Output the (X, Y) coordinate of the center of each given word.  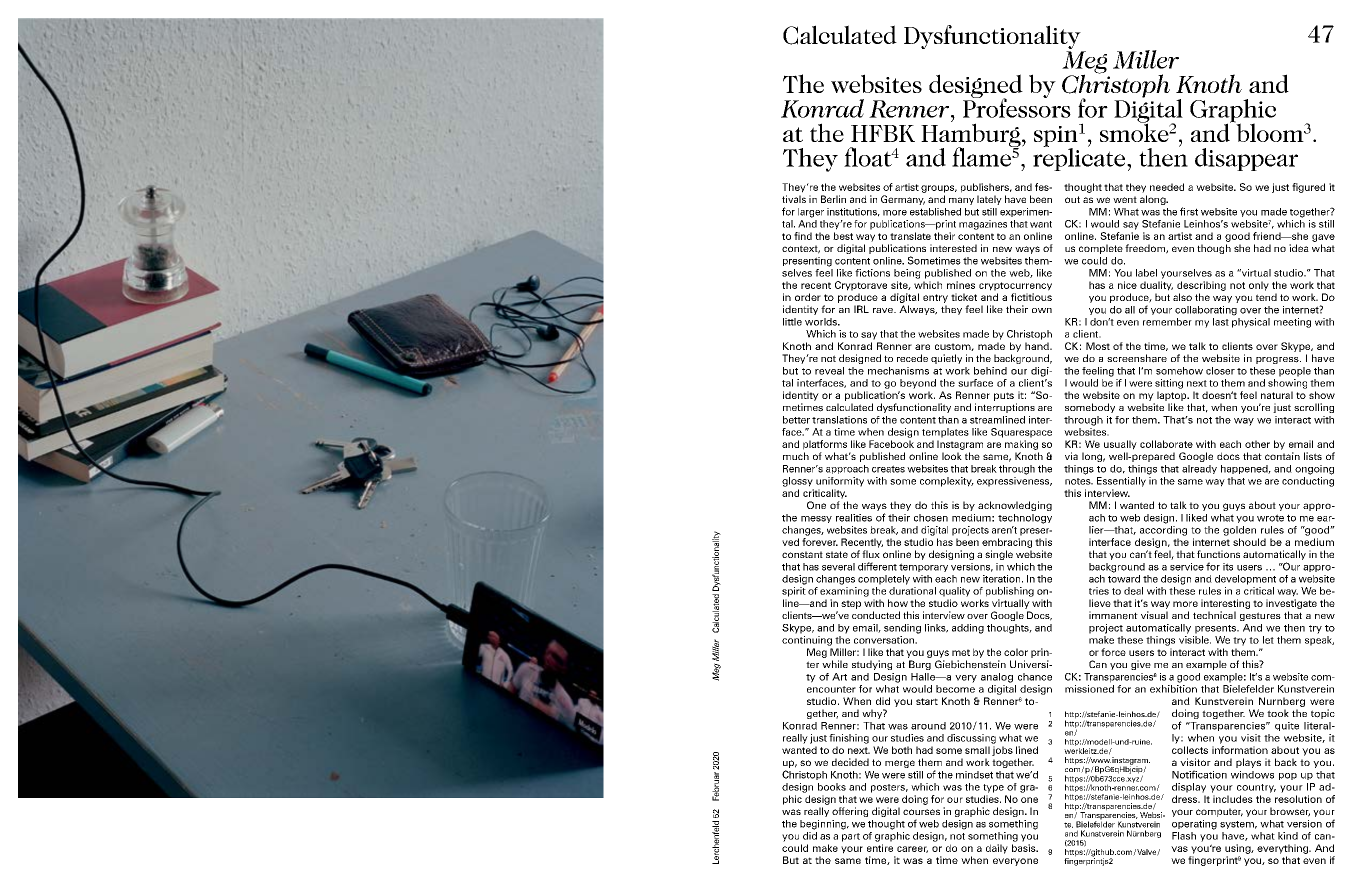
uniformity (840, 482)
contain (1282, 456)
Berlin (833, 199)
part (851, 837)
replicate (1080, 158)
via (1071, 456)
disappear (1246, 159)
